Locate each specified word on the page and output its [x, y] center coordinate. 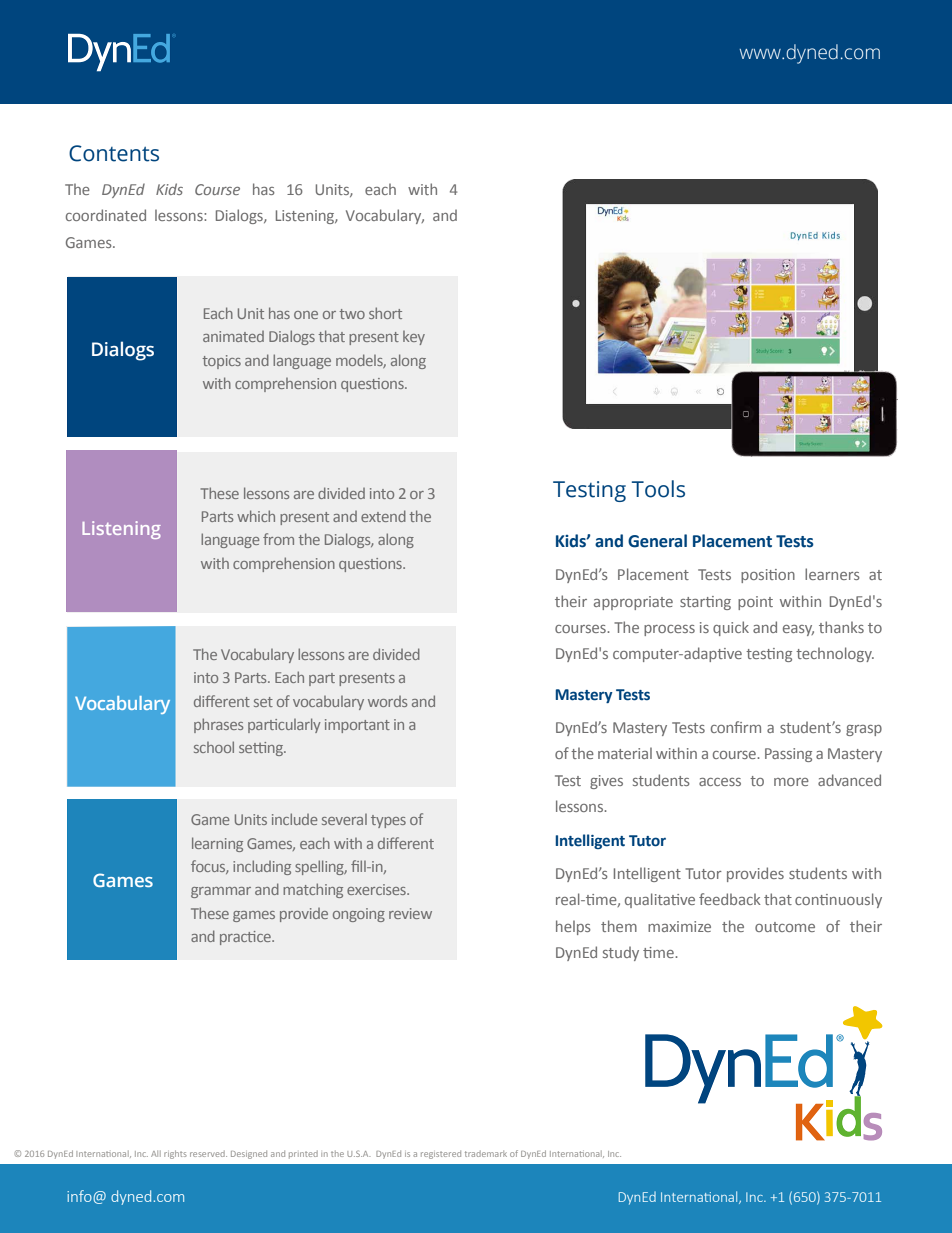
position [768, 576]
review [410, 913]
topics [221, 362]
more [791, 782]
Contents [114, 153]
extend [383, 516]
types [388, 821]
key [414, 338]
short [385, 313]
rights [175, 1154]
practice [246, 938]
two [352, 314]
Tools [658, 489]
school [214, 747]
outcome [785, 927]
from [278, 539]
